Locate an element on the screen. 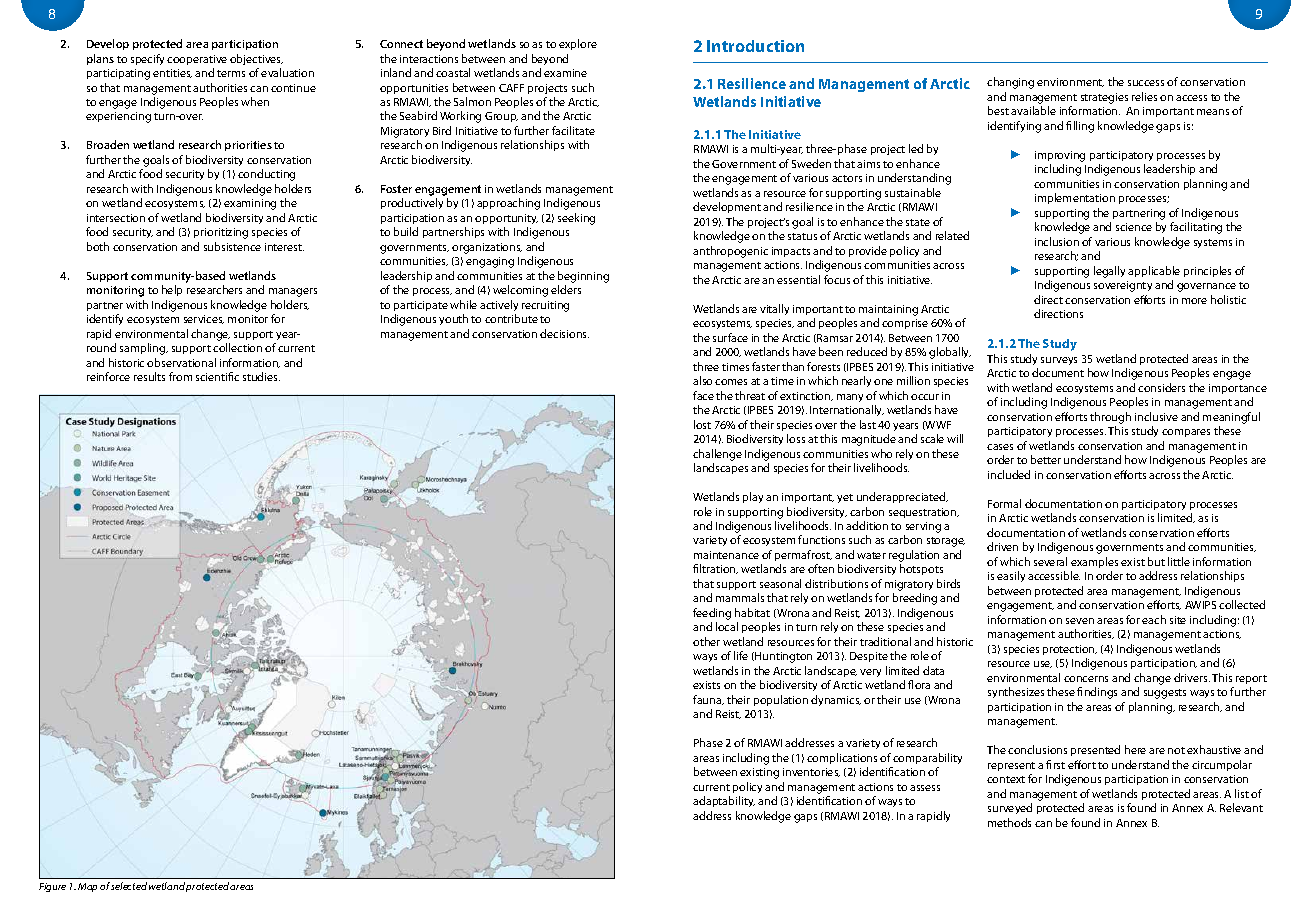 This screenshot has height=924, width=1308. examine is located at coordinates (565, 73).
